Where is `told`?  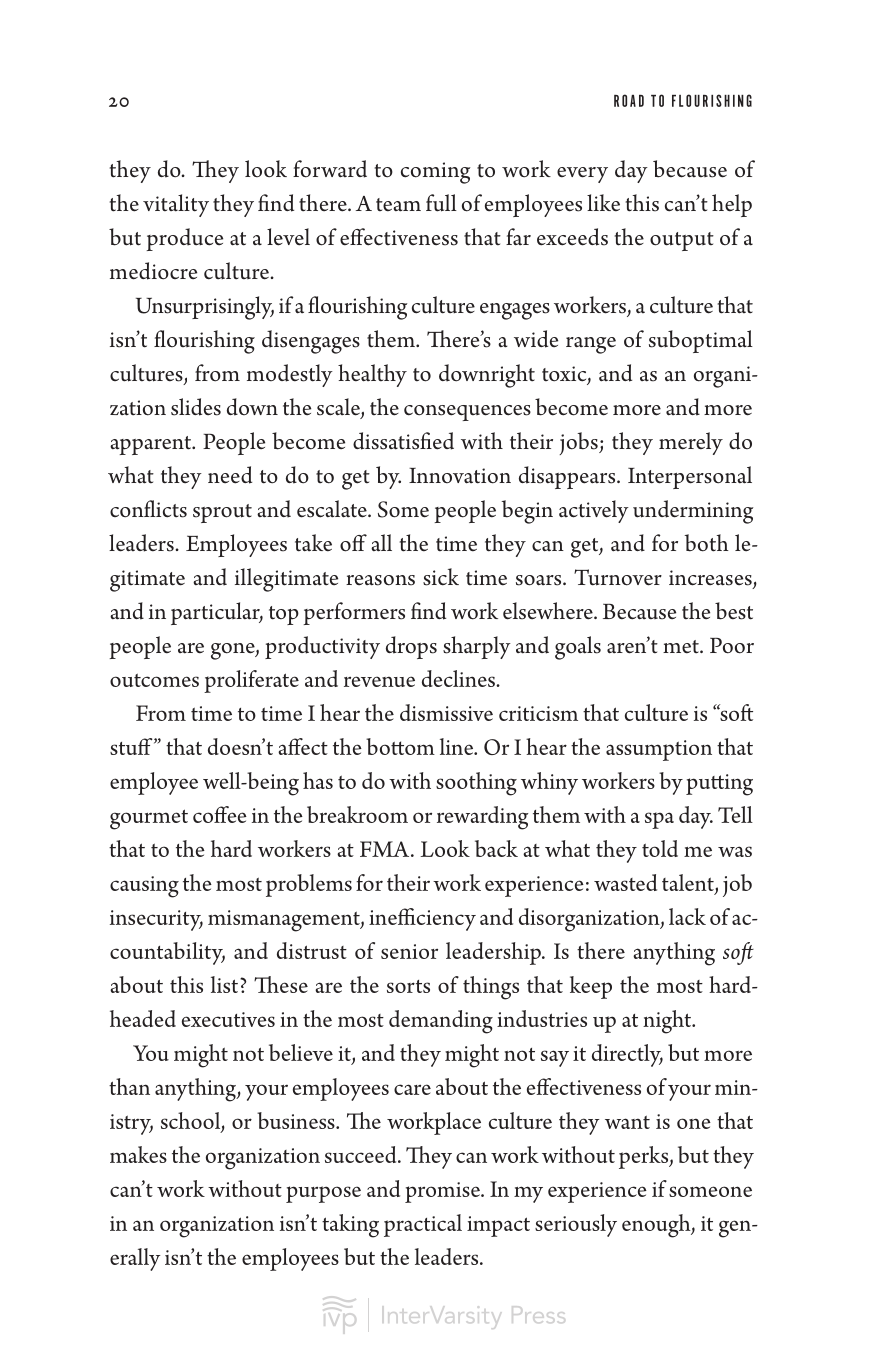
told is located at coordinates (660, 848).
